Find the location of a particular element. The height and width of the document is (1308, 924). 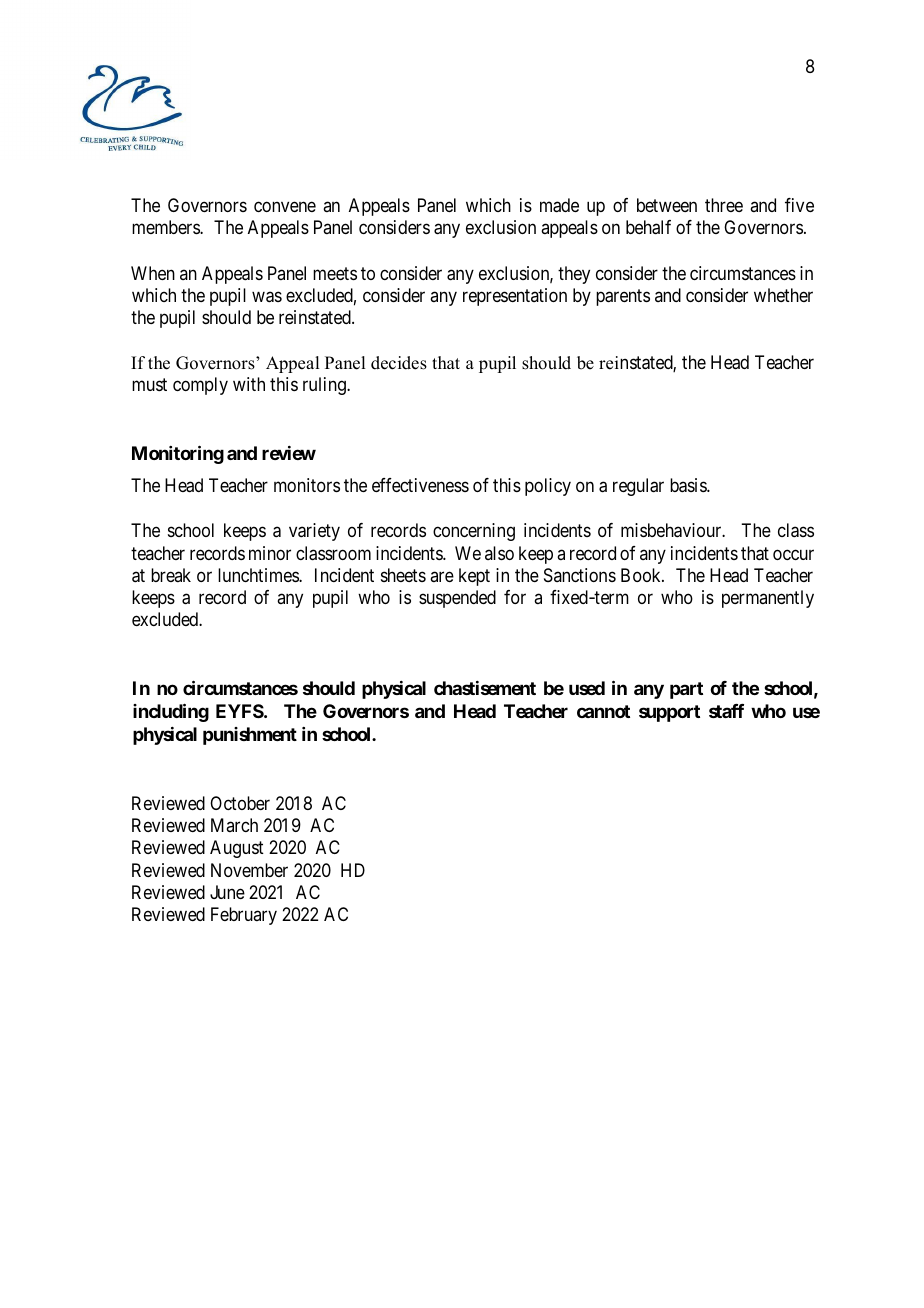

break is located at coordinates (171, 575).
